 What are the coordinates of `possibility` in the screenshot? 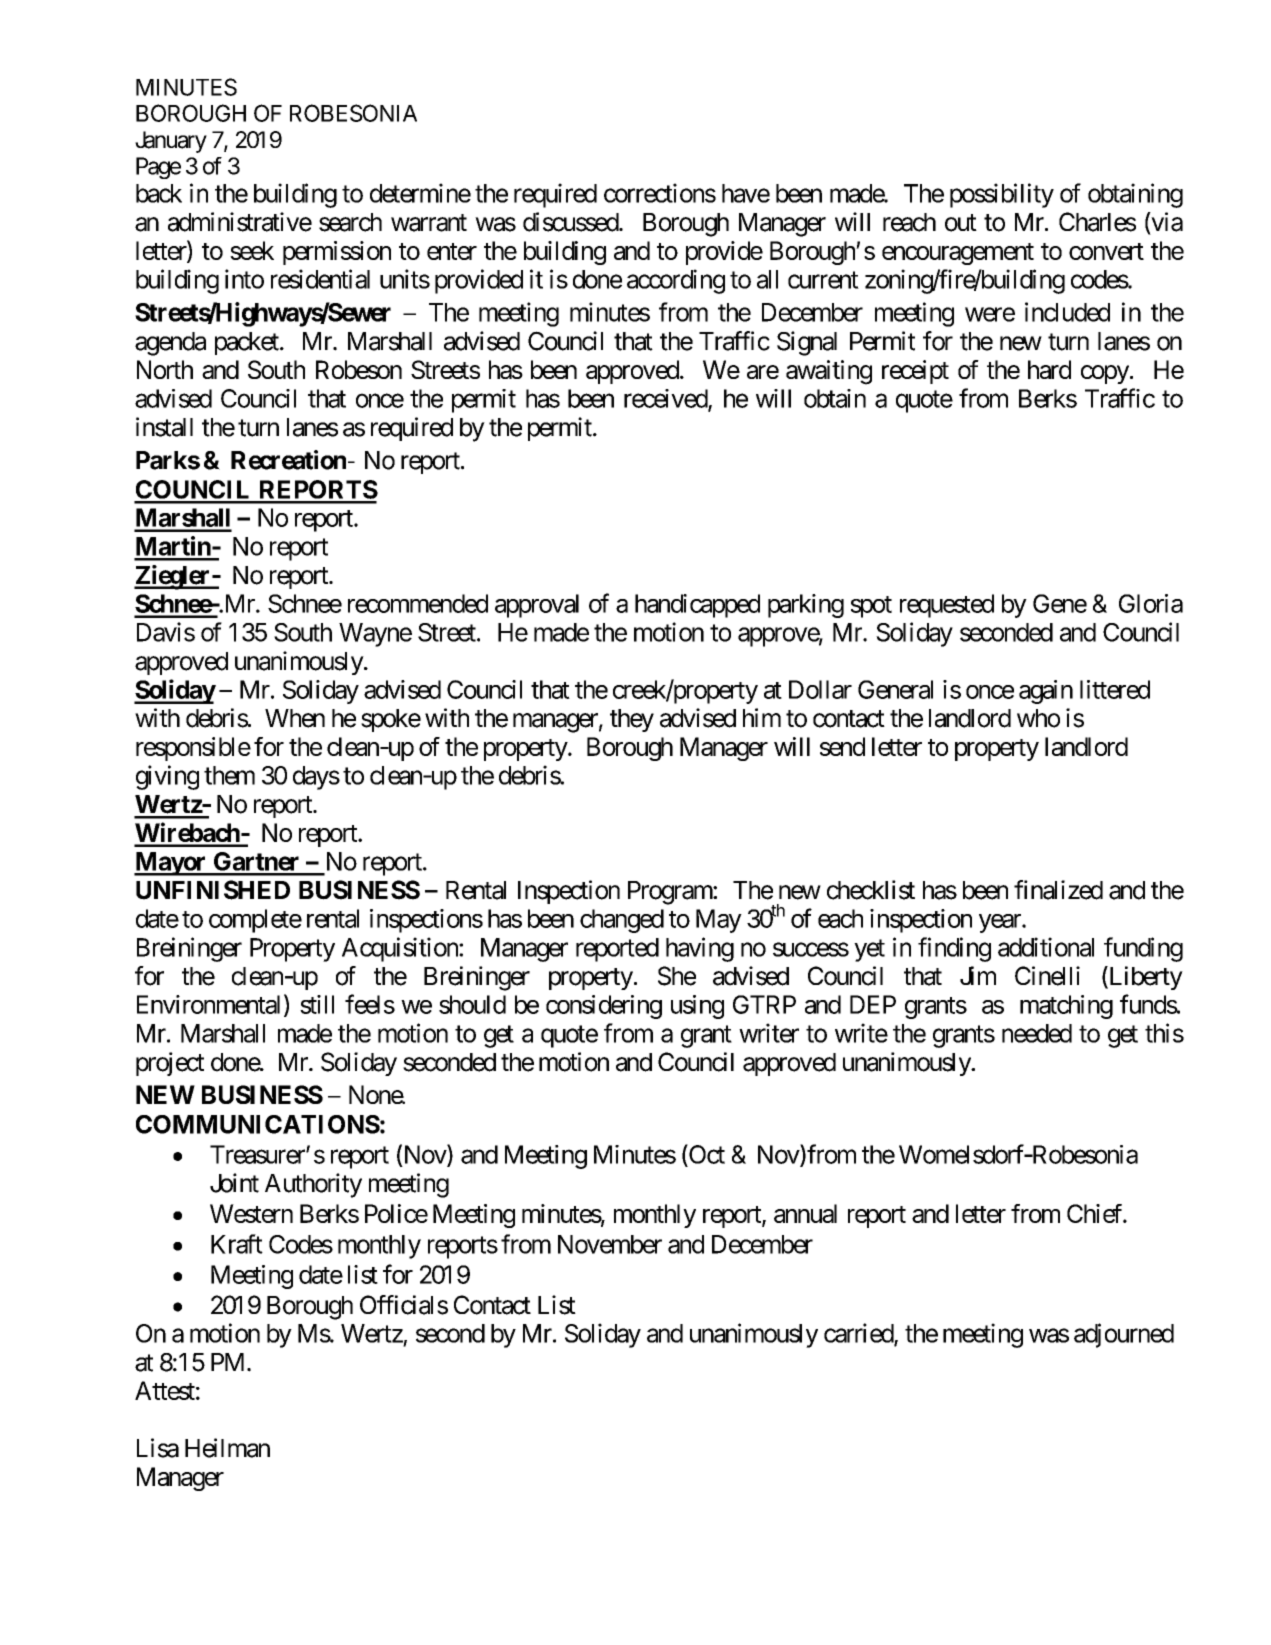 It's located at (1002, 195).
